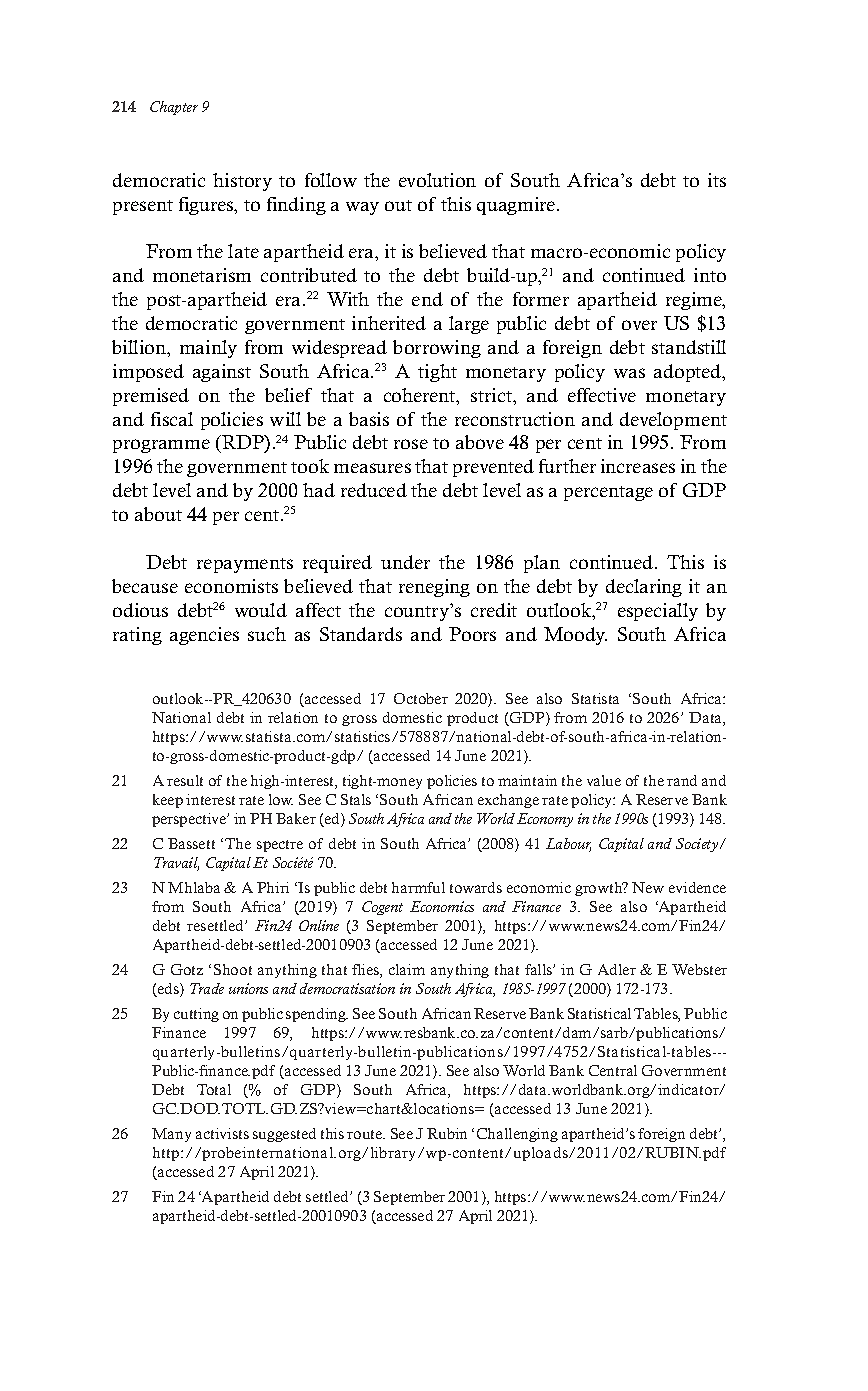 The height and width of the screenshot is (1391, 868). I want to click on against, so click(222, 373).
